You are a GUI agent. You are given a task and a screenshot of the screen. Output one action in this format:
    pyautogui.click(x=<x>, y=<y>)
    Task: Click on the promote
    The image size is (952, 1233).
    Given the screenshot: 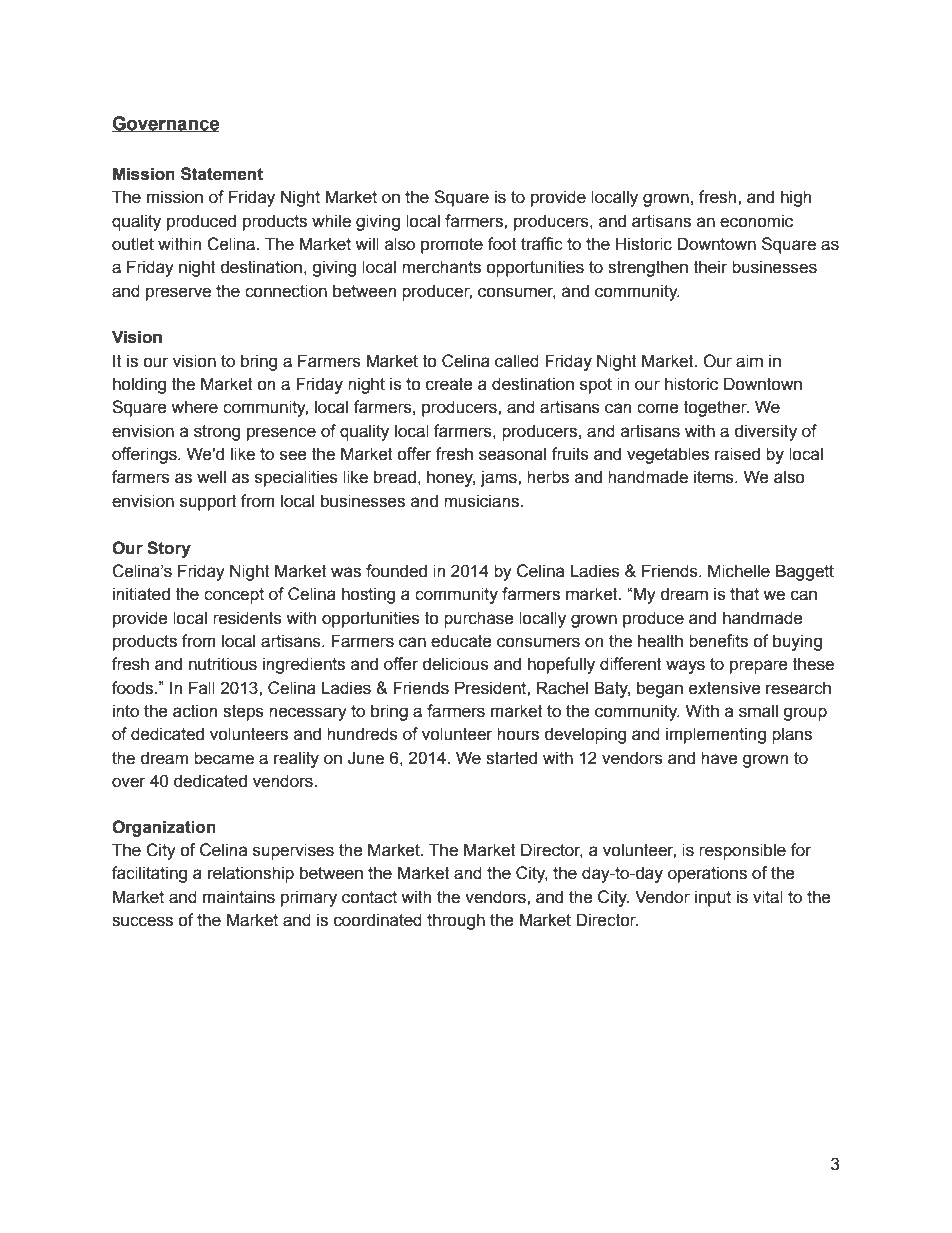 What is the action you would take?
    pyautogui.click(x=452, y=246)
